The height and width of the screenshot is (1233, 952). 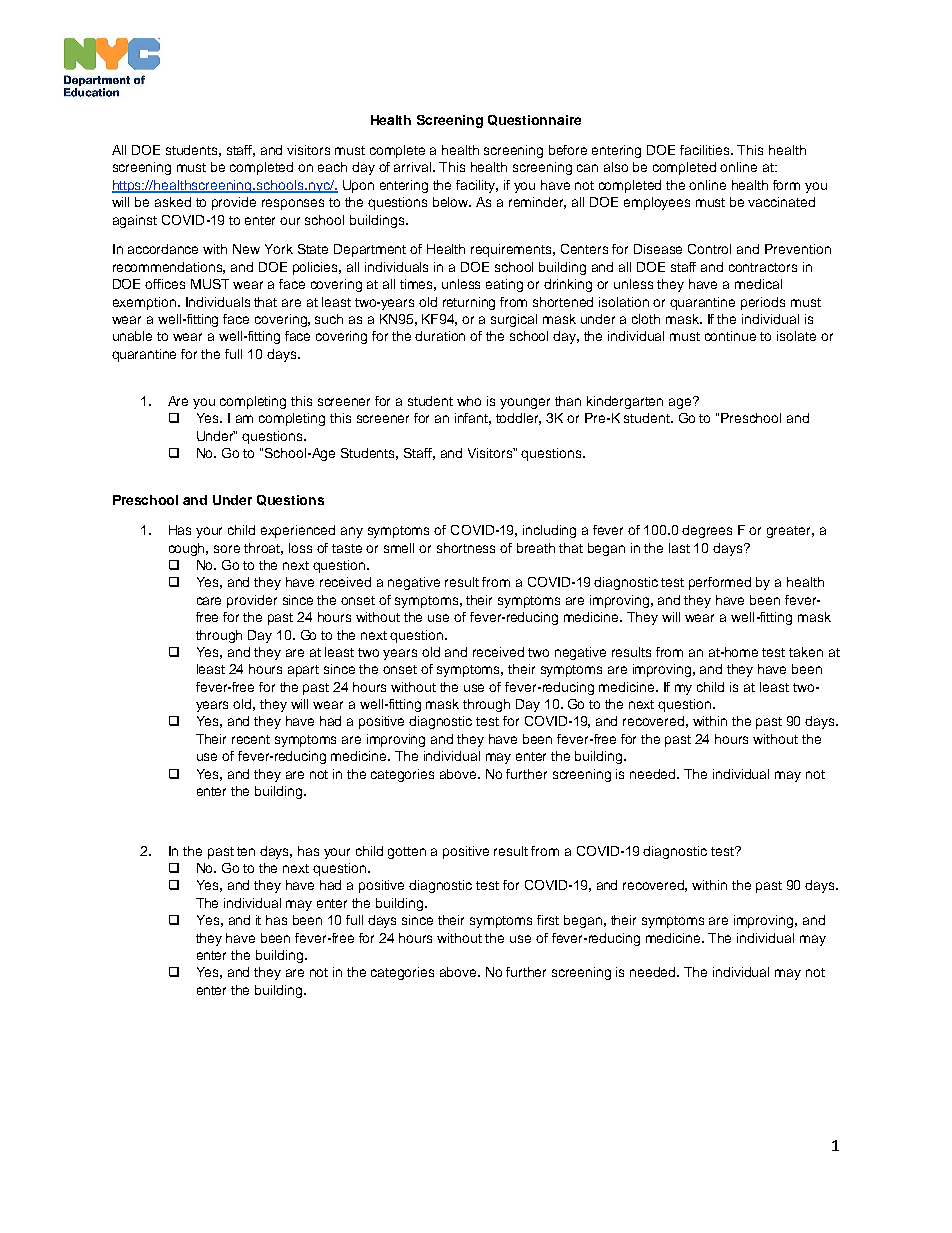 What do you see at coordinates (251, 739) in the screenshot?
I see `recent` at bounding box center [251, 739].
